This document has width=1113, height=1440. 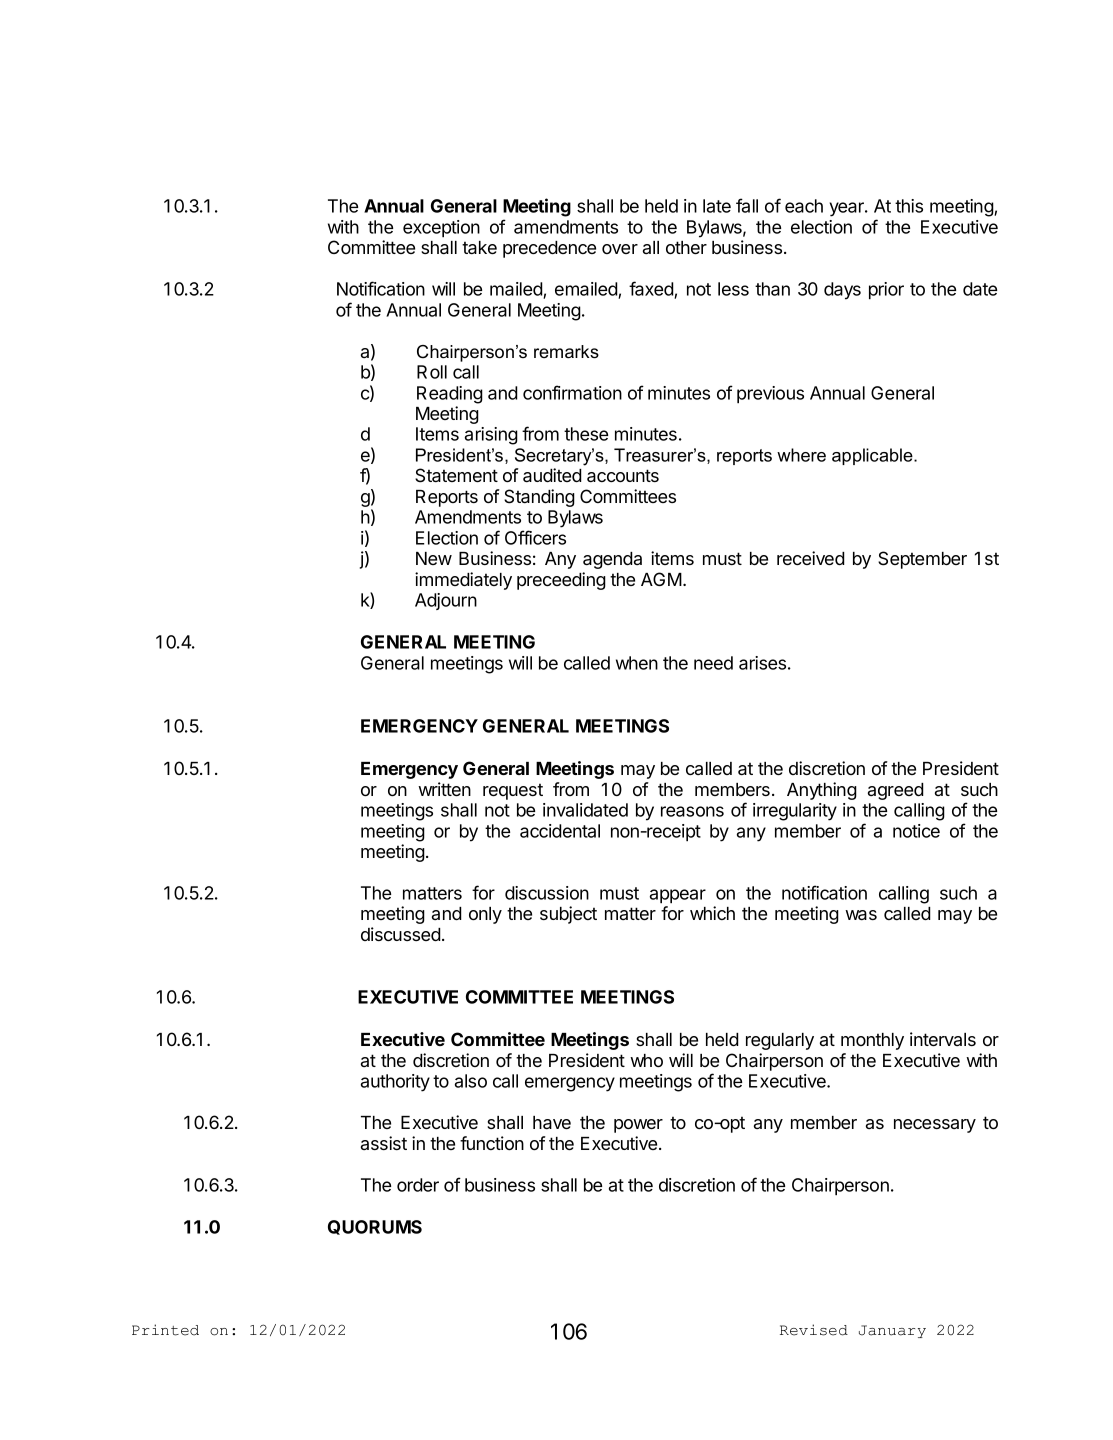 I want to click on each, so click(x=804, y=206).
